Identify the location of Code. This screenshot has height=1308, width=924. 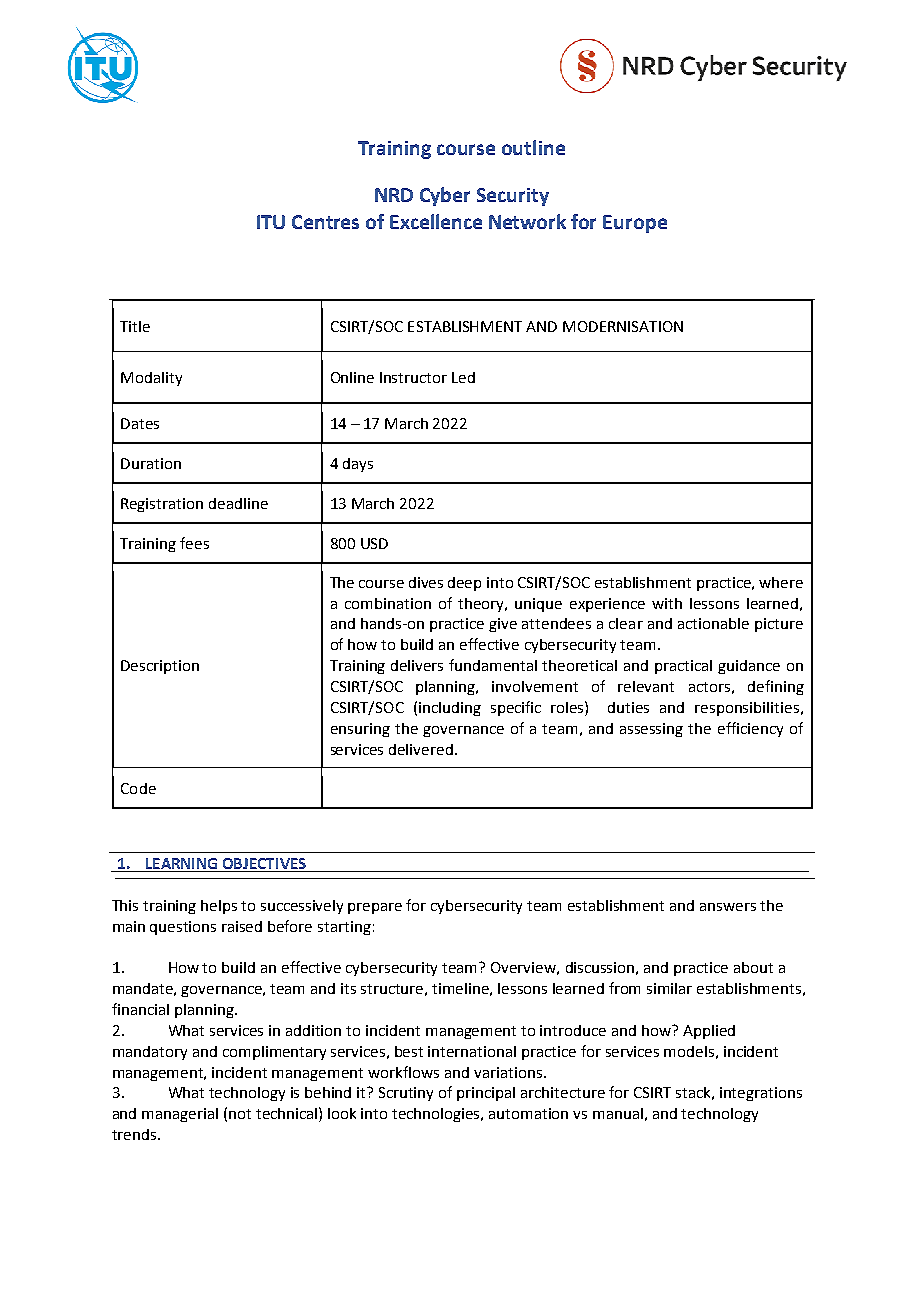
(138, 788).
